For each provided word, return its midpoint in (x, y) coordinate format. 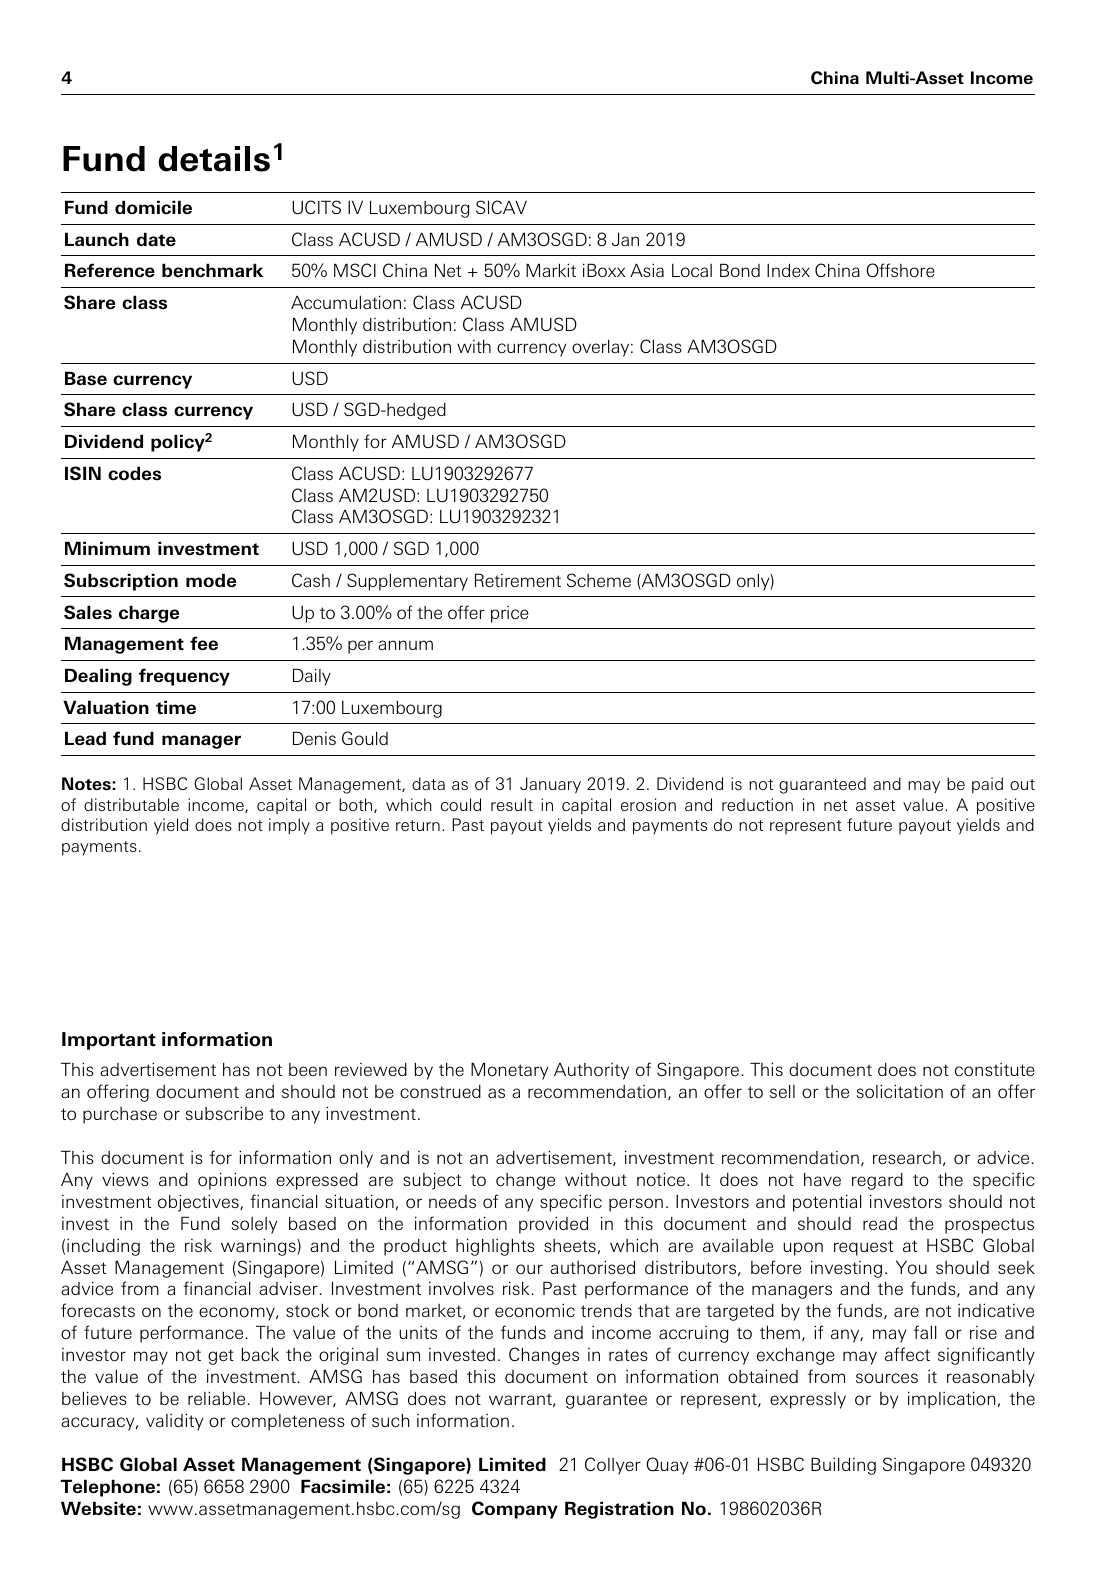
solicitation (900, 1091)
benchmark (212, 270)
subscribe (224, 1113)
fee (204, 643)
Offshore (900, 270)
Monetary (509, 1071)
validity (174, 1422)
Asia (647, 270)
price (510, 614)
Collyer (613, 1466)
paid (987, 785)
